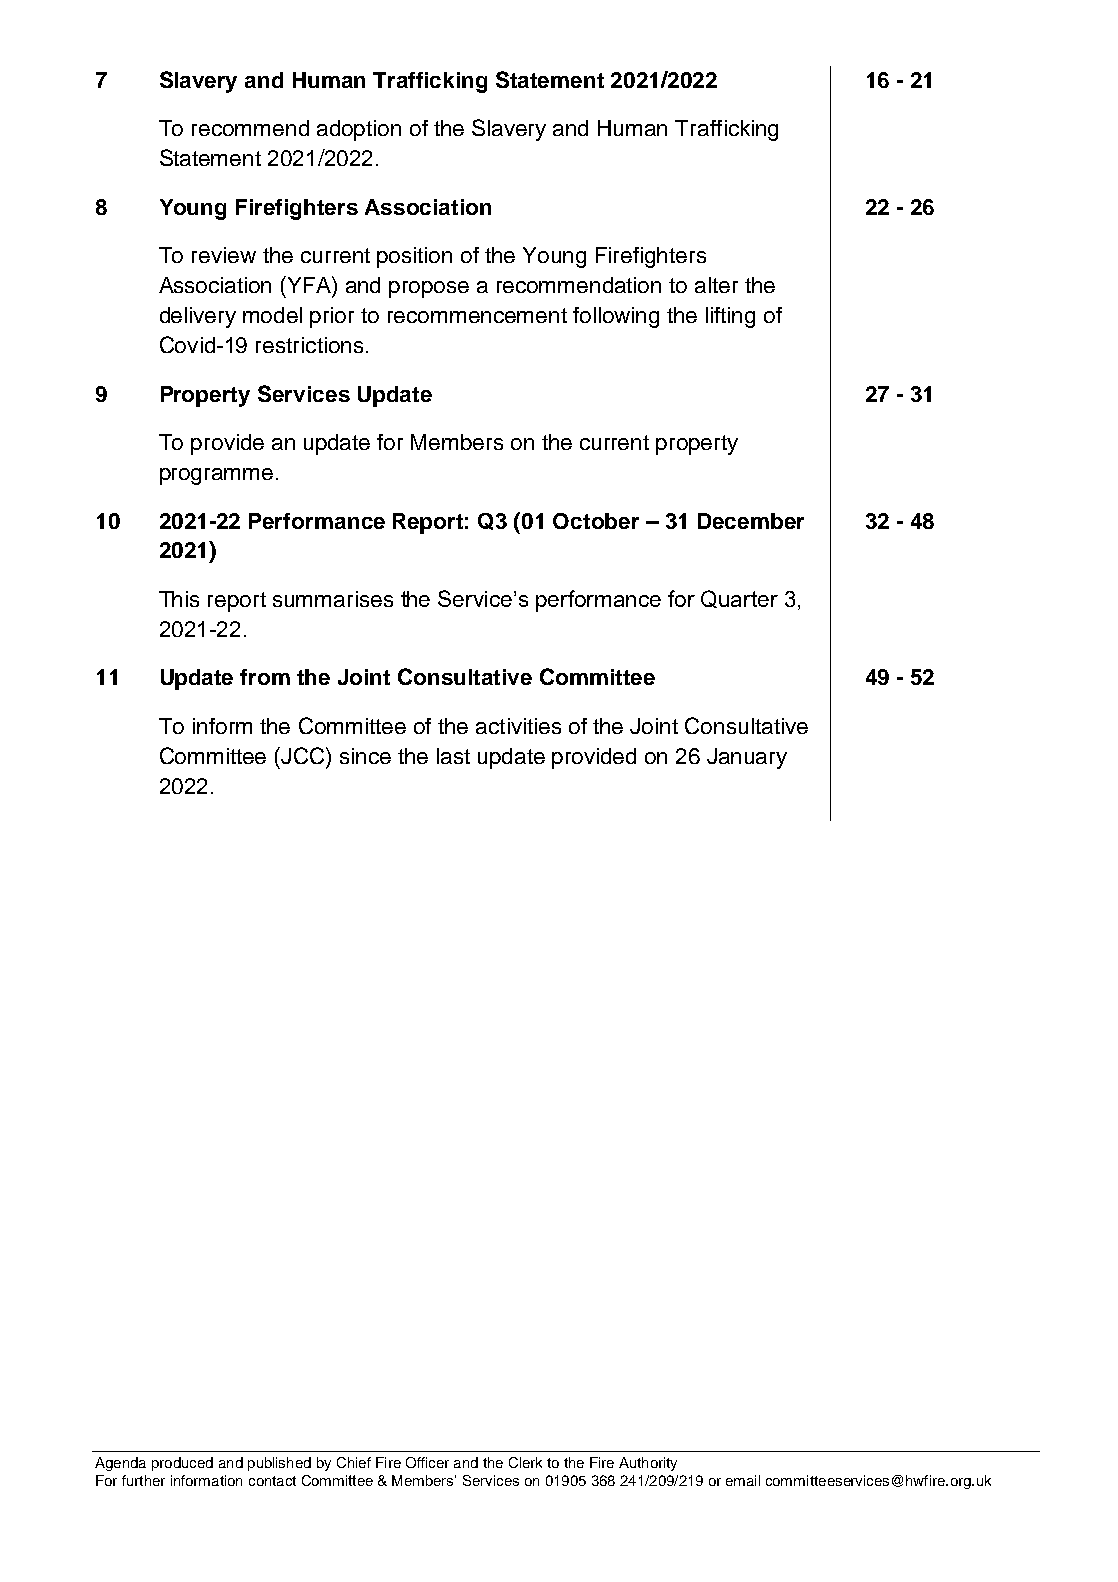 This image has height=1582, width=1118. I want to click on alter, so click(716, 285).
